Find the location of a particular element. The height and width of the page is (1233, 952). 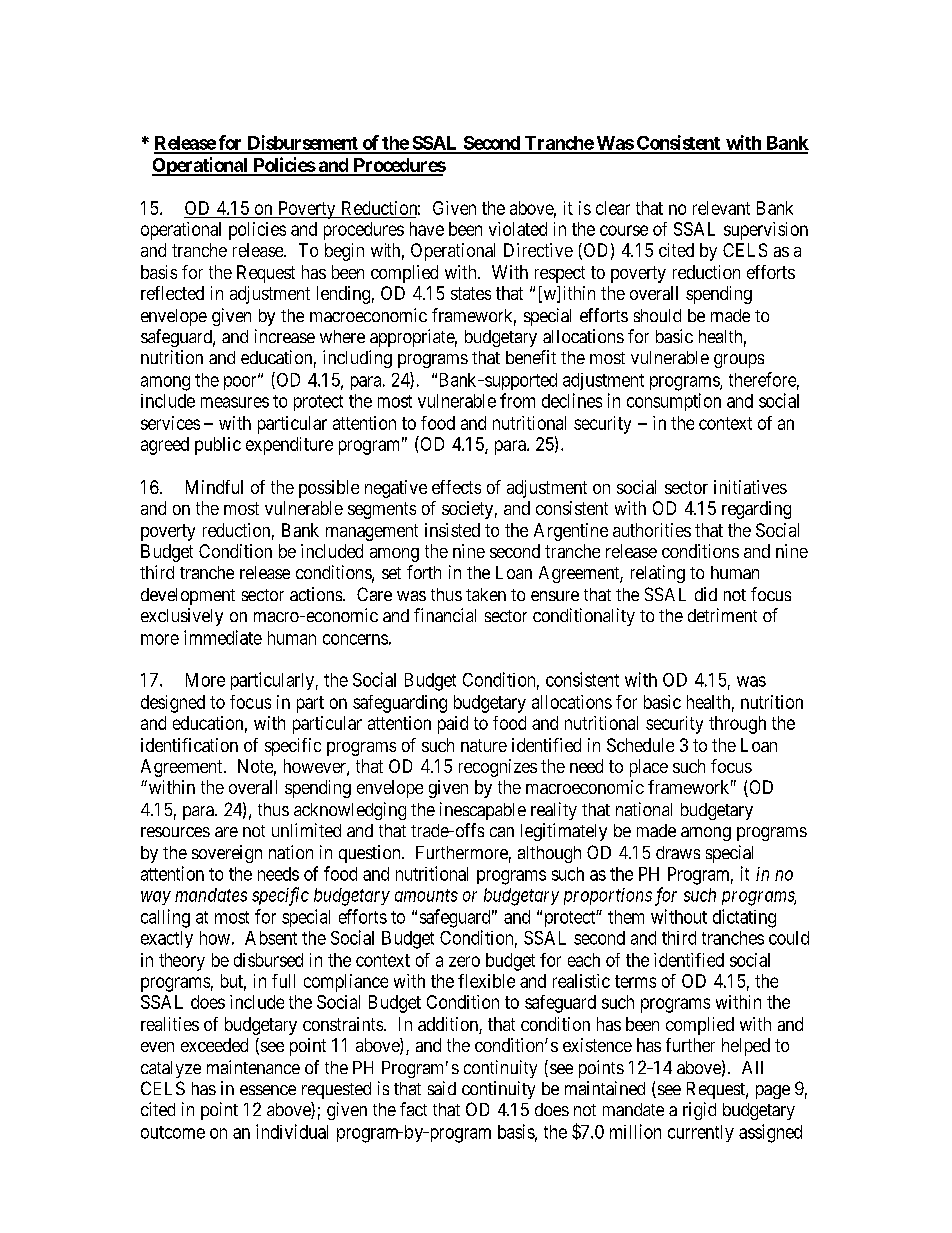

draws is located at coordinates (678, 852).
